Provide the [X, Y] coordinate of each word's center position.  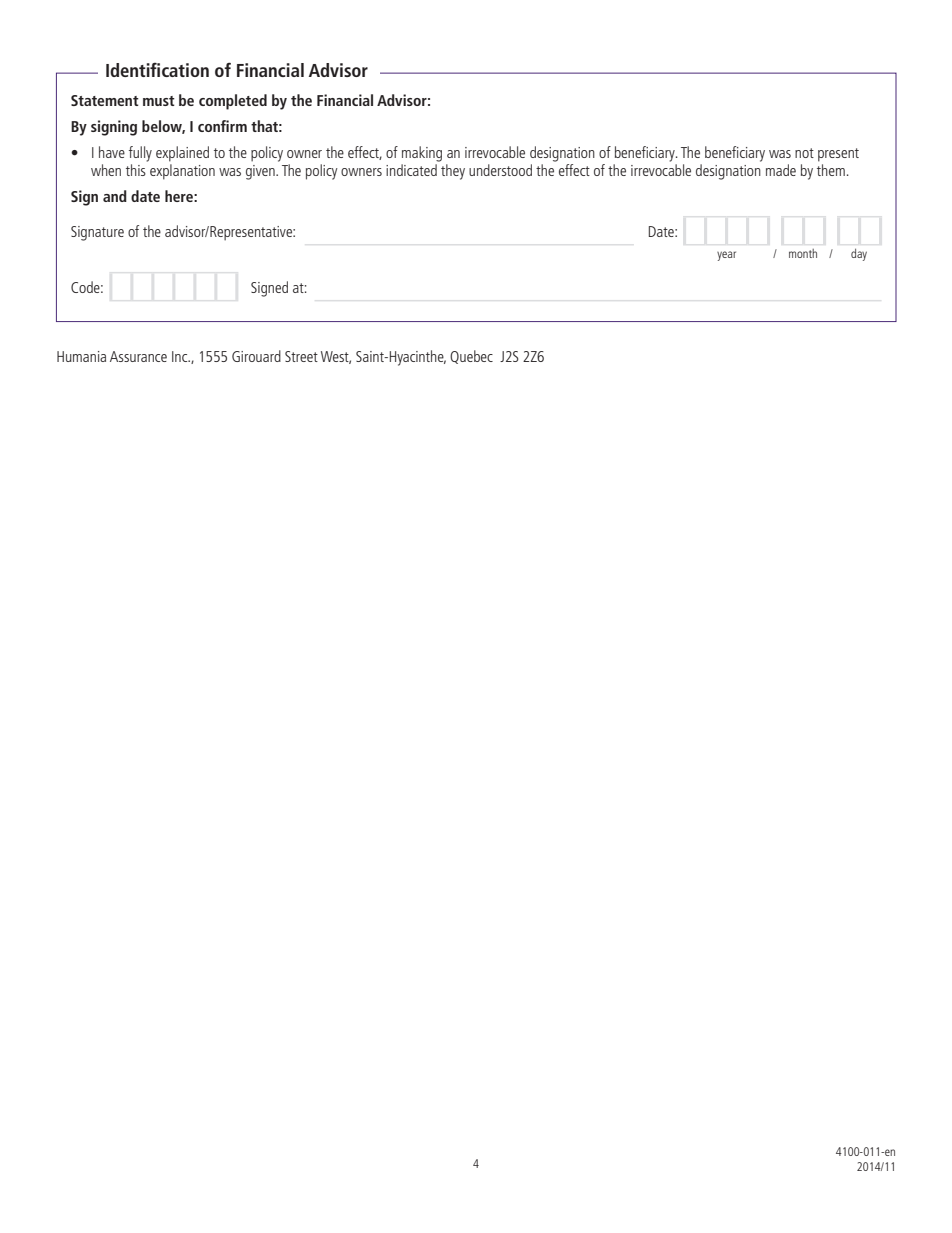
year [726, 256]
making [422, 154]
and [115, 196]
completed [233, 102]
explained [182, 154]
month [803, 253]
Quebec [471, 357]
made [781, 170]
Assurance [138, 356]
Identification [157, 70]
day [859, 254]
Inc [181, 356]
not [804, 153]
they [453, 172]
